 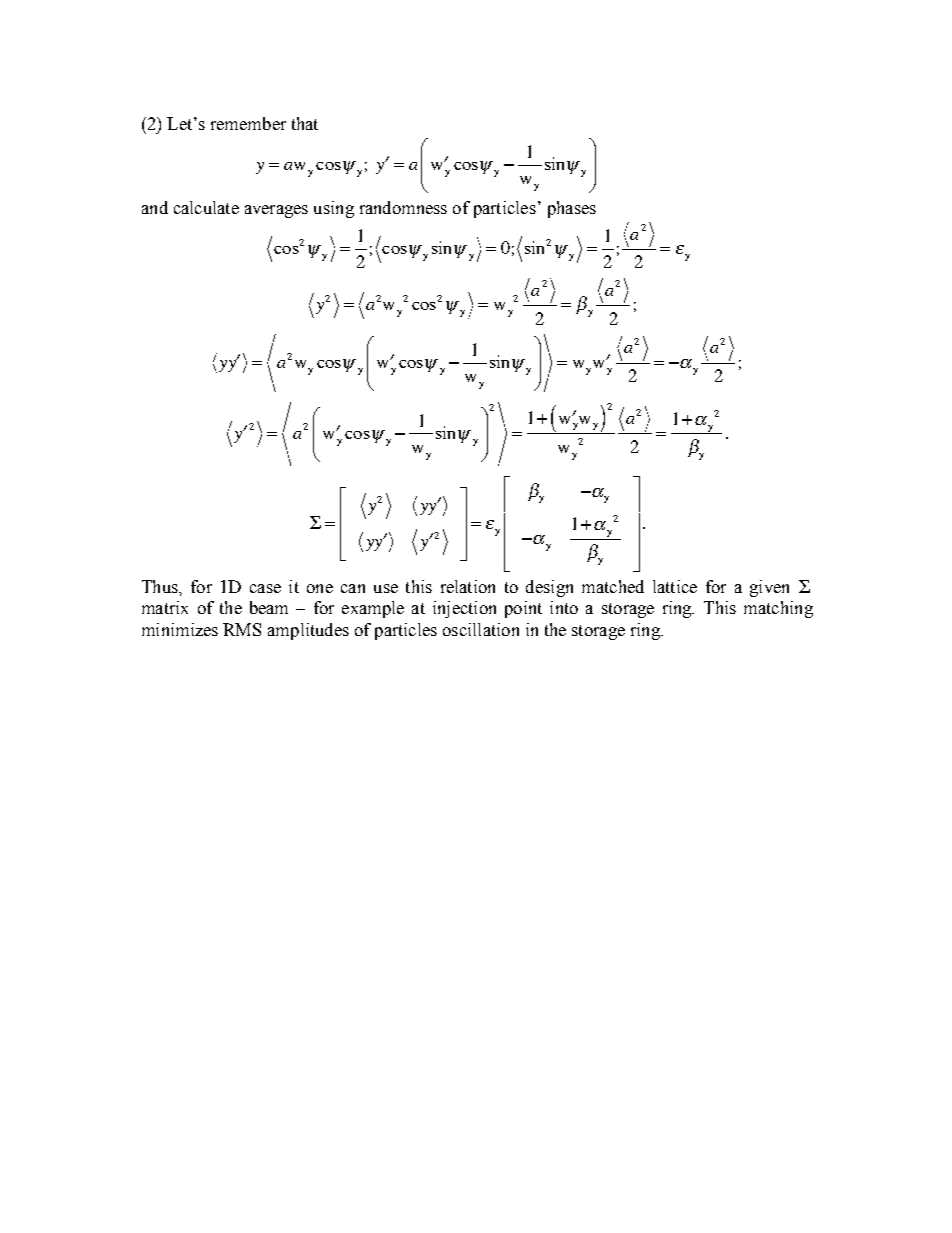 I want to click on design, so click(x=549, y=588).
